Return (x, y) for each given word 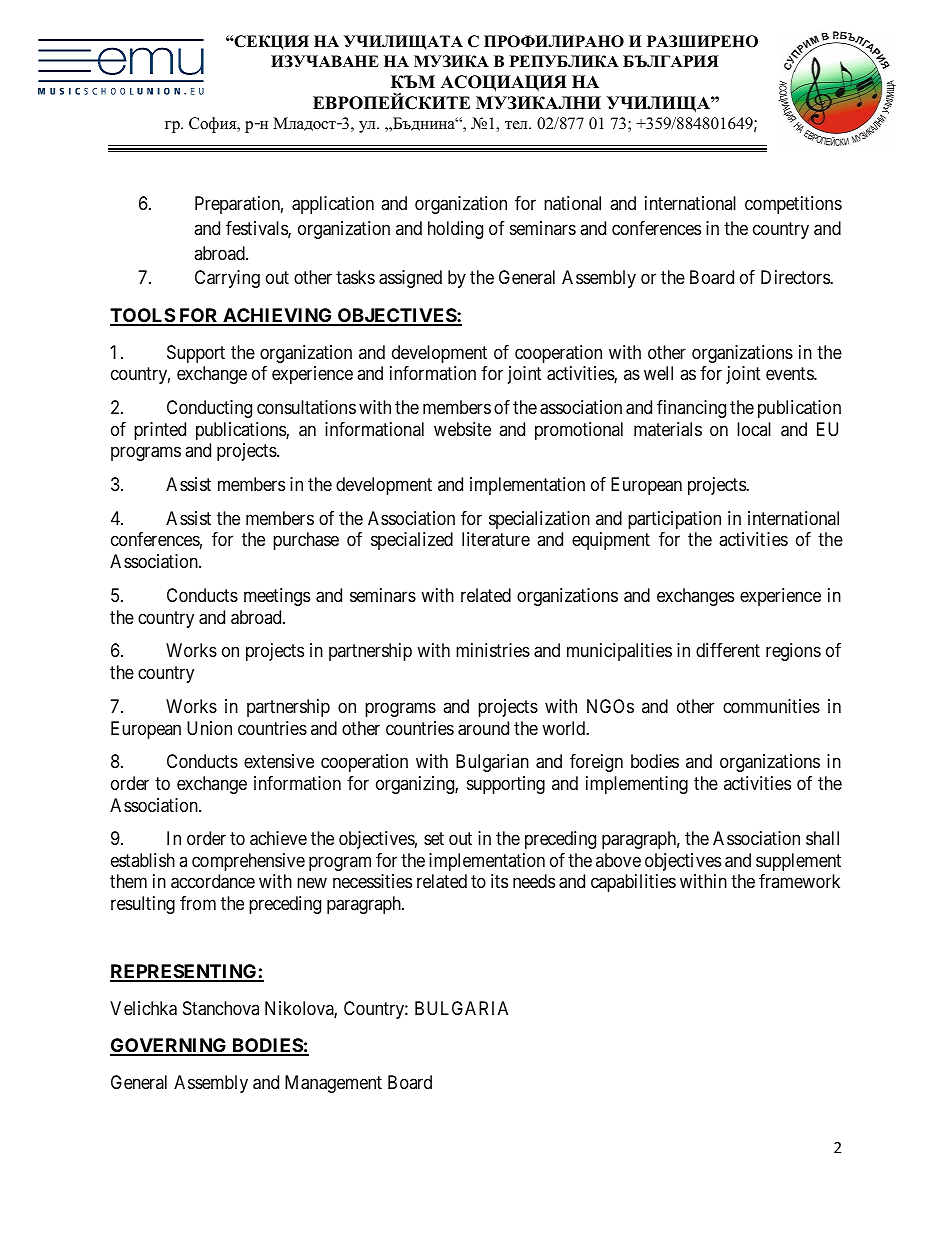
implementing (637, 785)
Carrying (227, 279)
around (483, 728)
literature (496, 539)
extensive (279, 761)
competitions (793, 205)
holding (455, 230)
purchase (306, 541)
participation (674, 520)
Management (333, 1084)
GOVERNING (169, 1046)
